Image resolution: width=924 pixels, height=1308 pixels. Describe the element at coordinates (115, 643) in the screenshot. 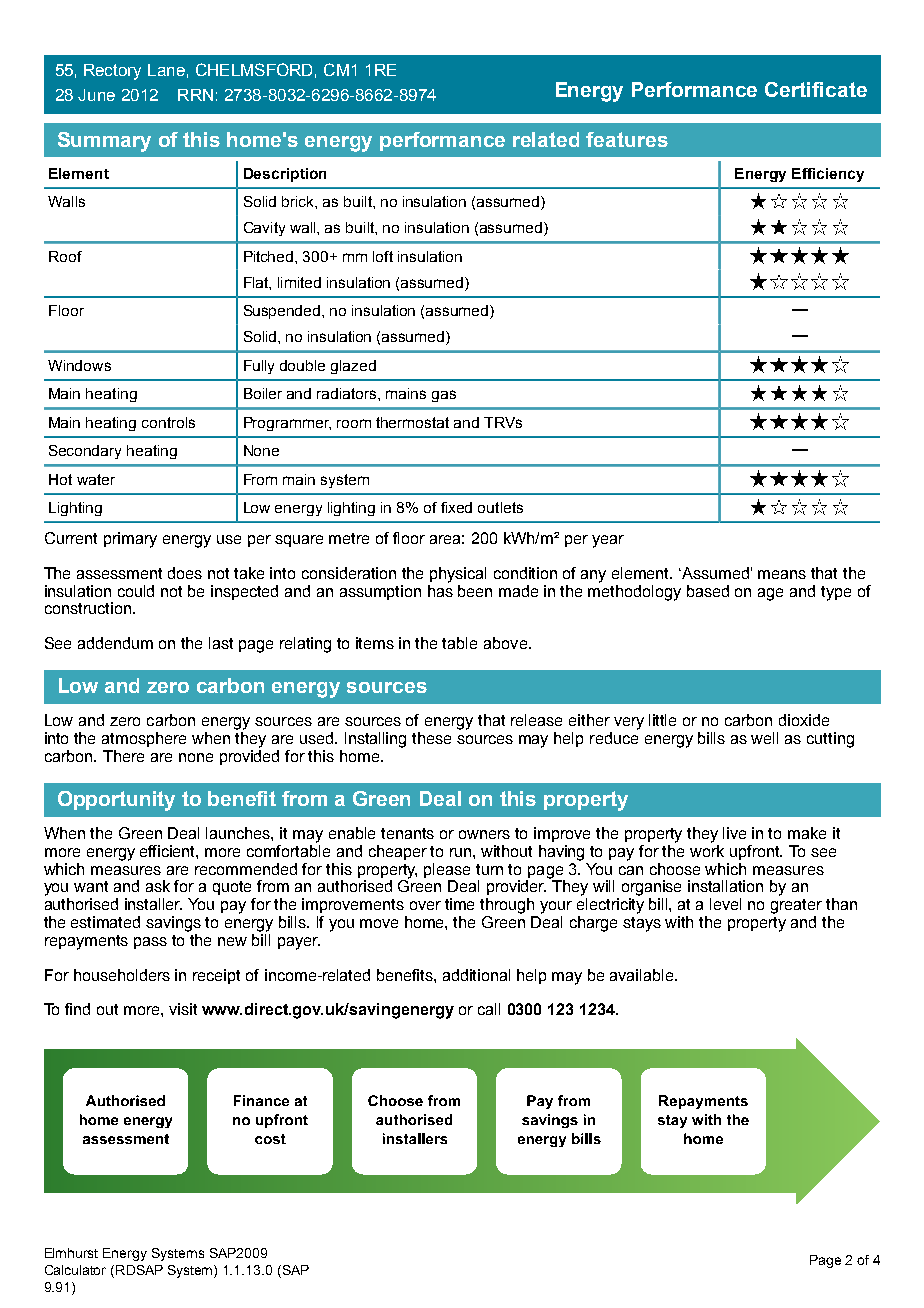

I see `addendum` at that location.
